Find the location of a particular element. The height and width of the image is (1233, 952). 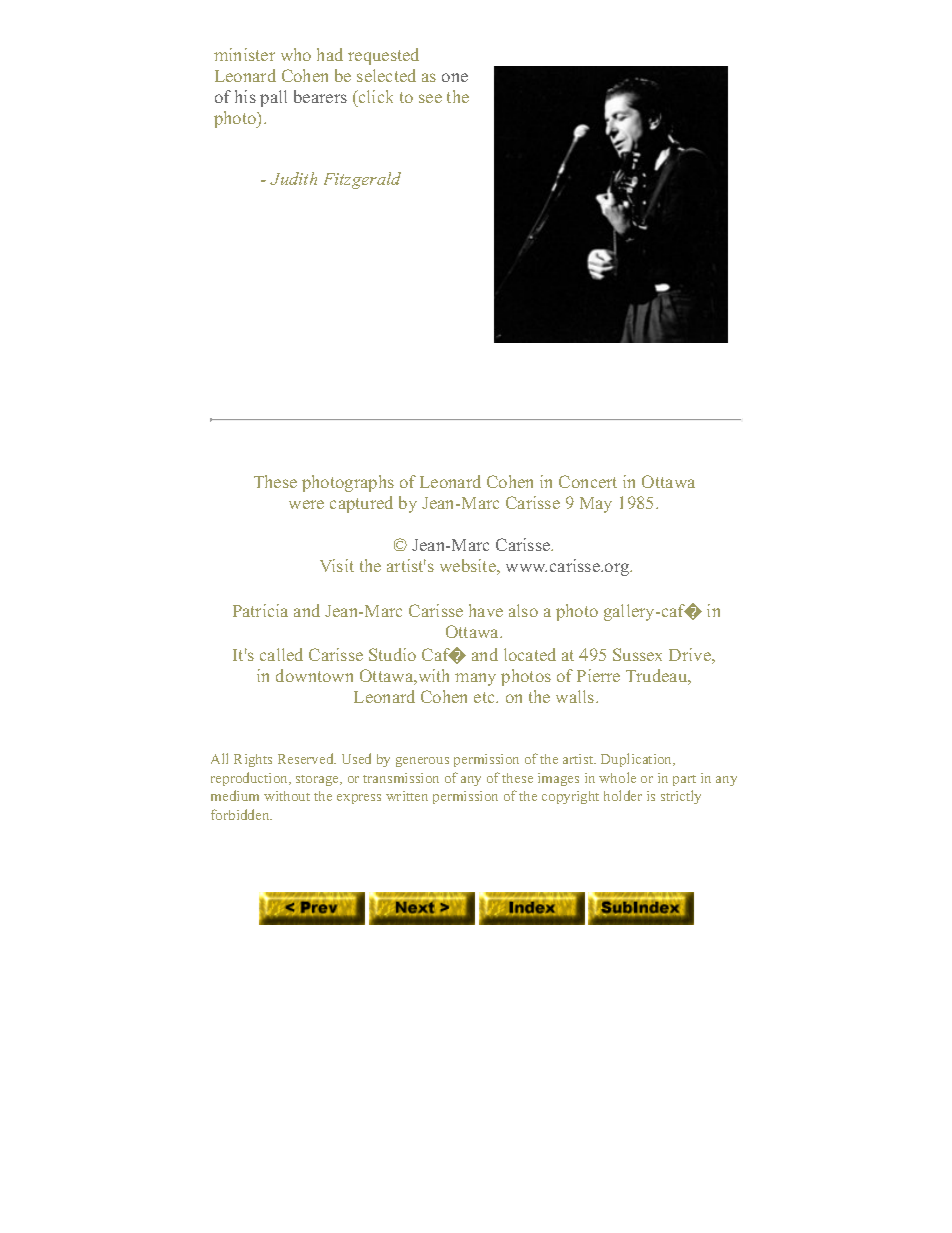

Concert is located at coordinates (588, 481).
